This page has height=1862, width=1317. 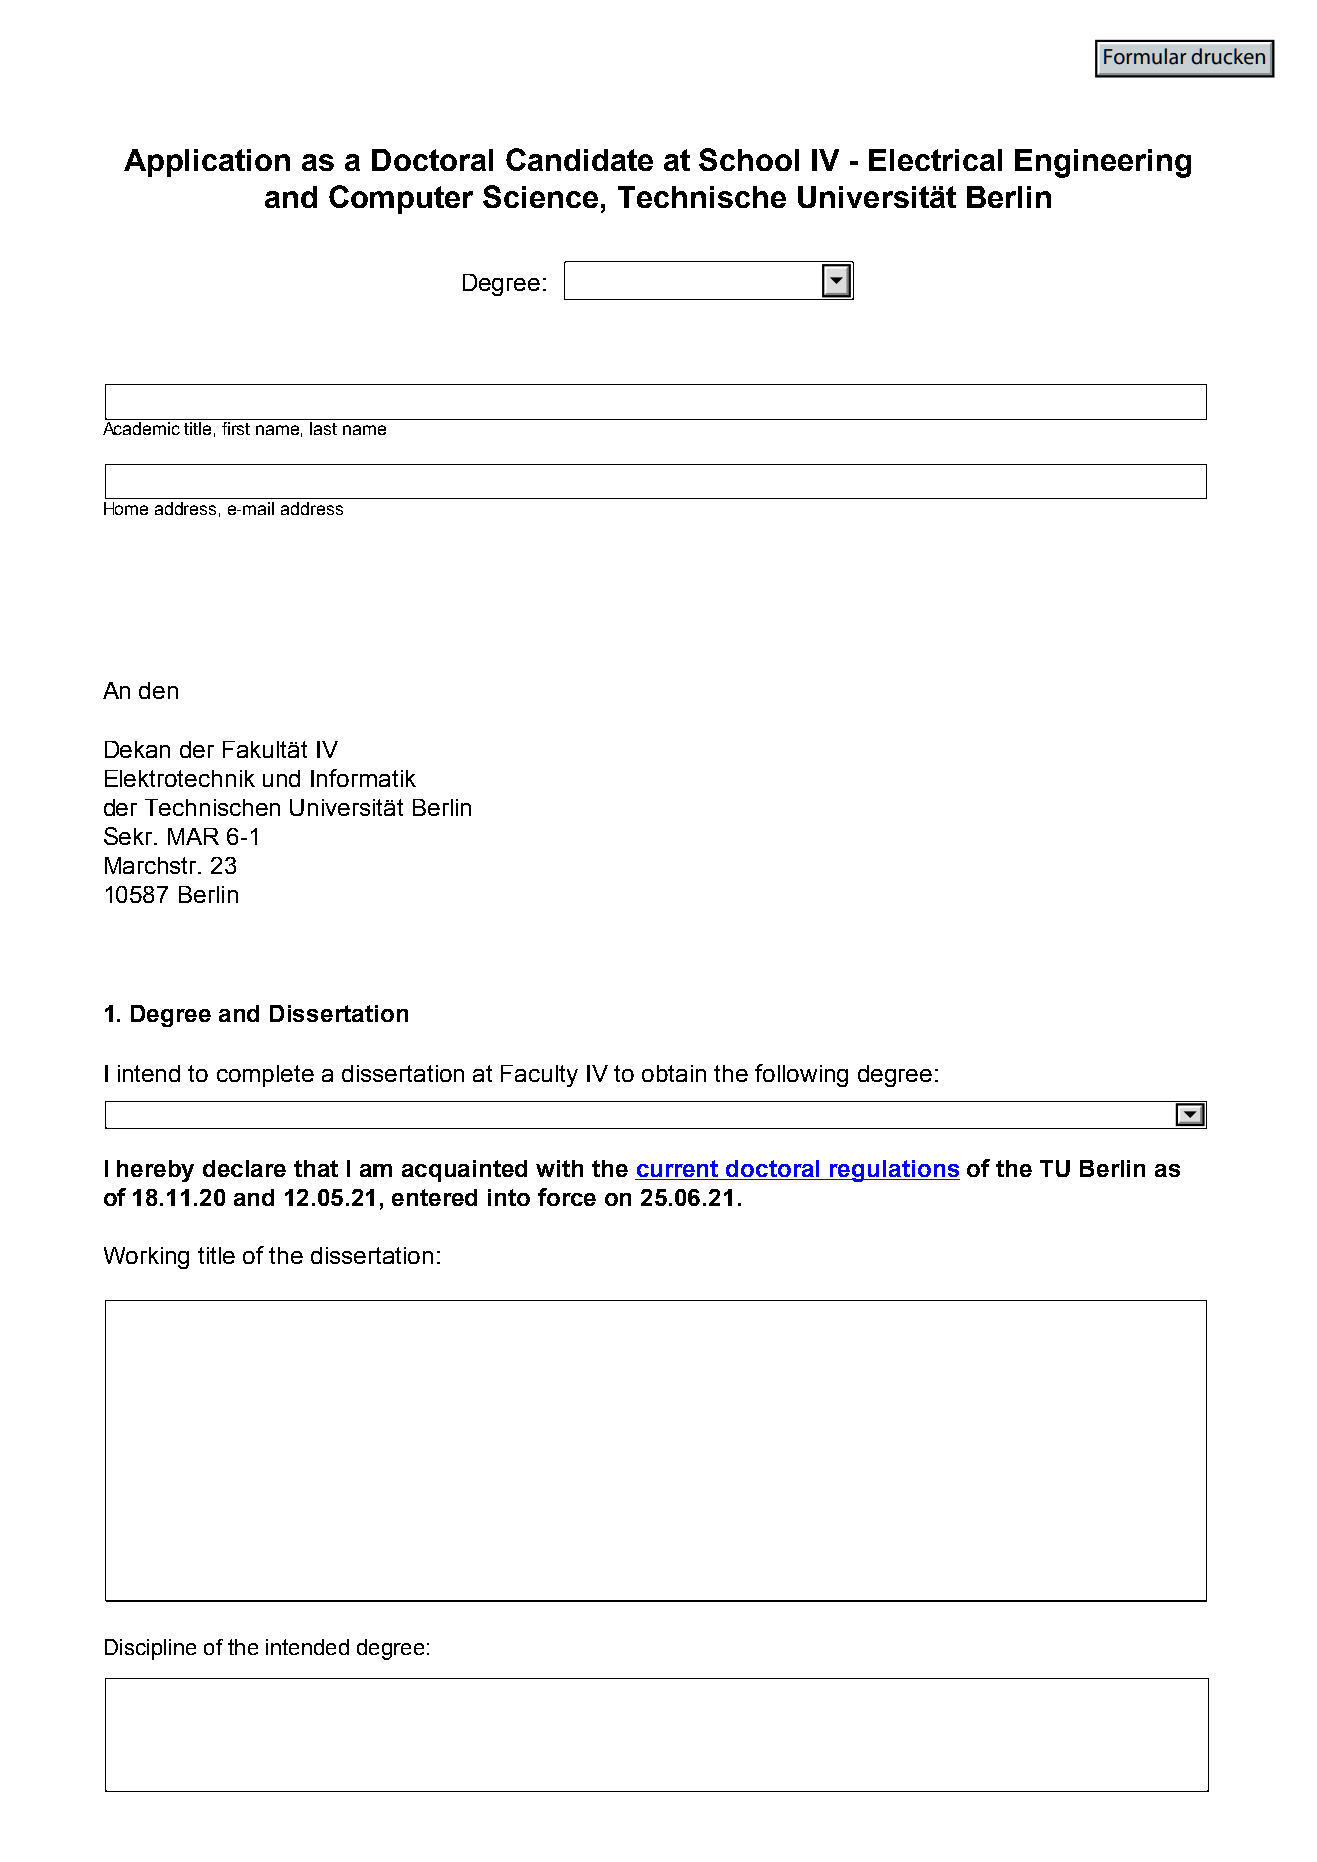 What do you see at coordinates (567, 1197) in the page?
I see `force` at bounding box center [567, 1197].
